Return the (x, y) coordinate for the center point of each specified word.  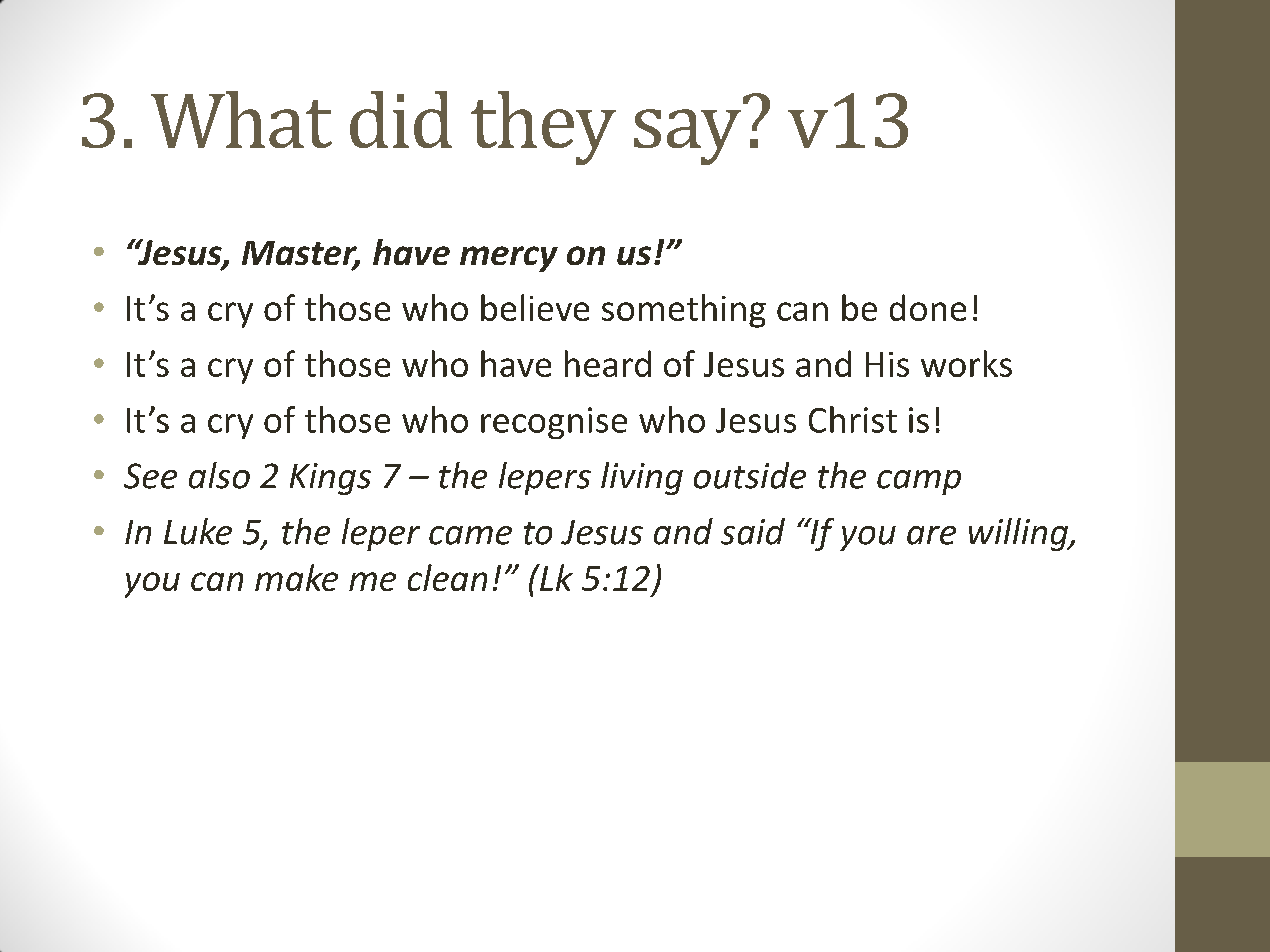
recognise (554, 423)
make (296, 577)
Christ (853, 419)
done (928, 307)
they (543, 128)
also (219, 475)
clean (447, 577)
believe (535, 307)
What (241, 119)
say (687, 137)
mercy (509, 259)
